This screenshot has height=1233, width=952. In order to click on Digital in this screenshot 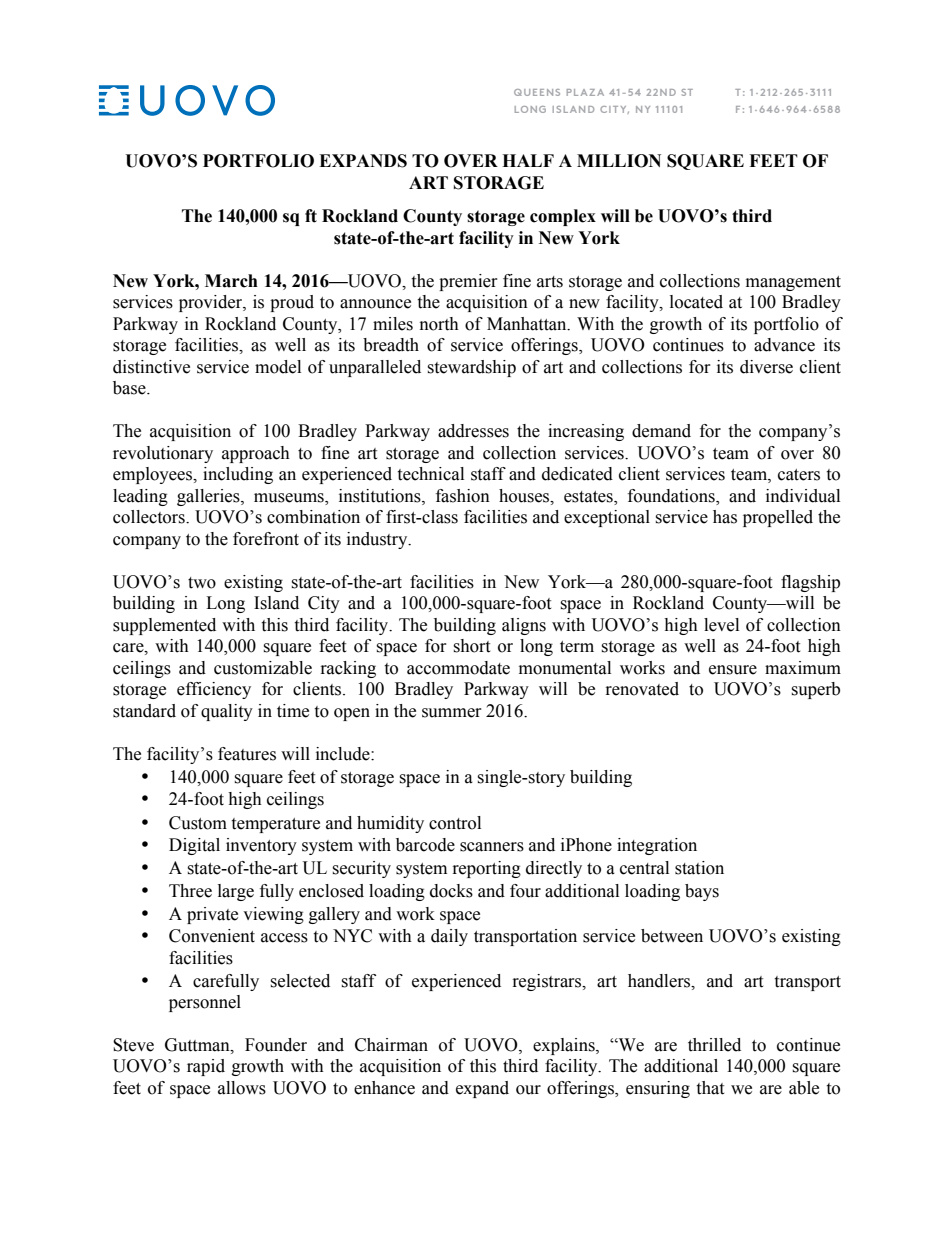, I will do `click(194, 846)`.
